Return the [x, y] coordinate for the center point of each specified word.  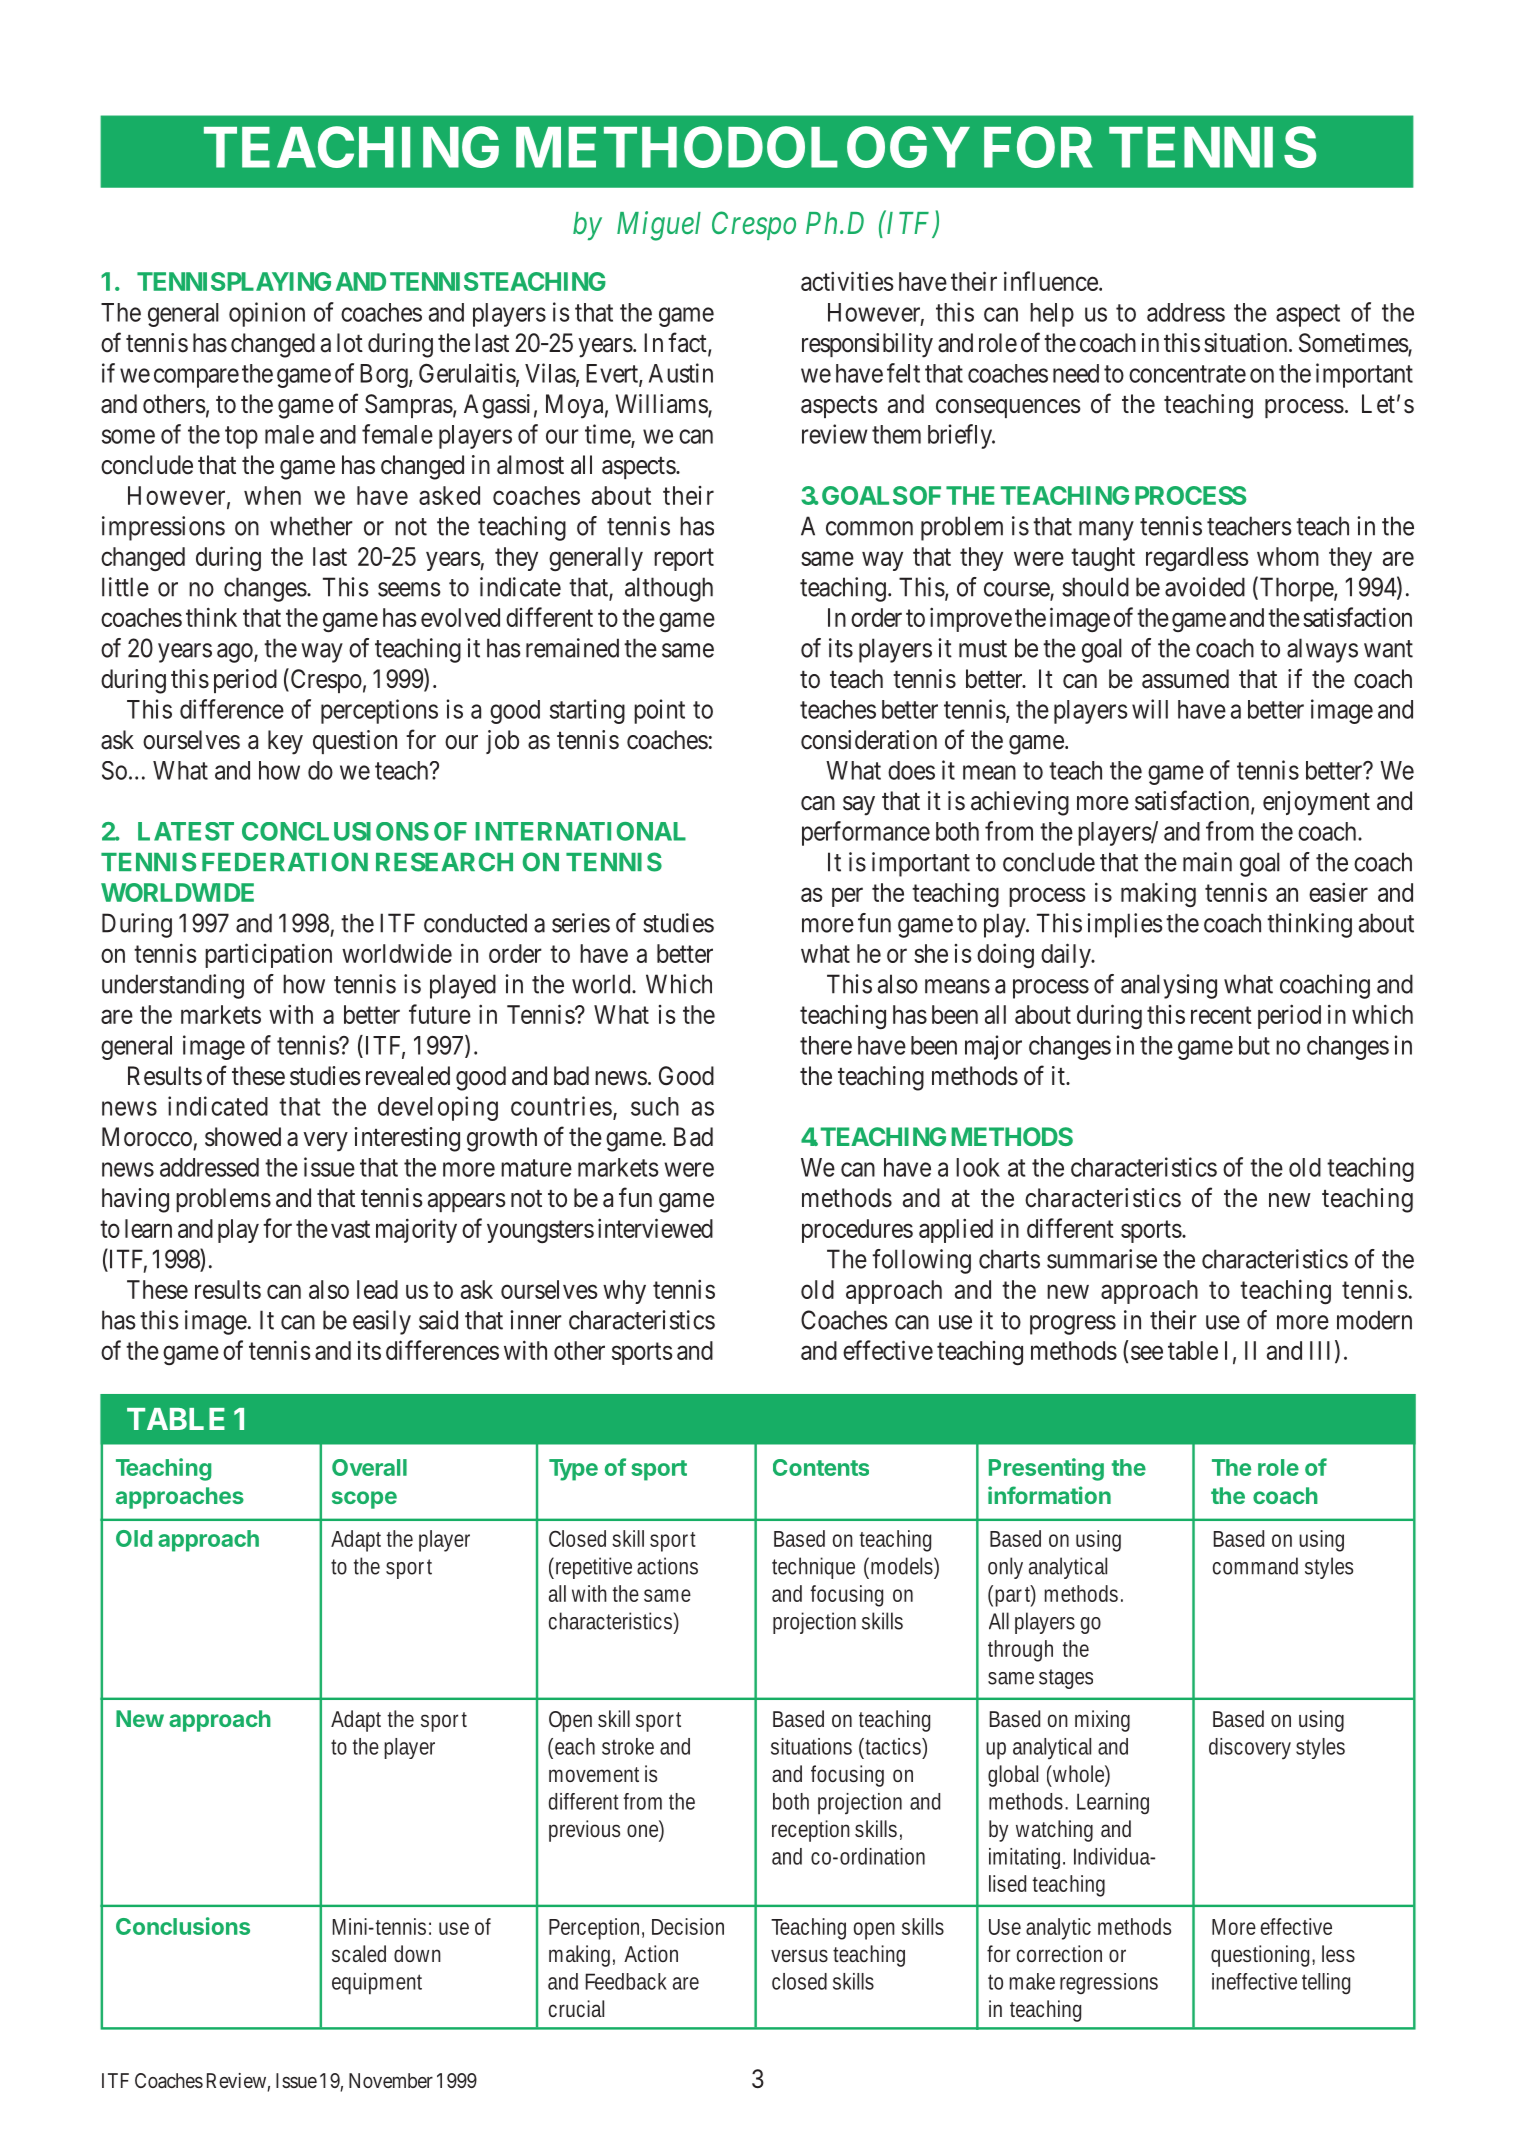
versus [799, 1955]
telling [1326, 1983]
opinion [267, 314]
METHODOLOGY [743, 147]
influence [1051, 281]
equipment [377, 1984]
